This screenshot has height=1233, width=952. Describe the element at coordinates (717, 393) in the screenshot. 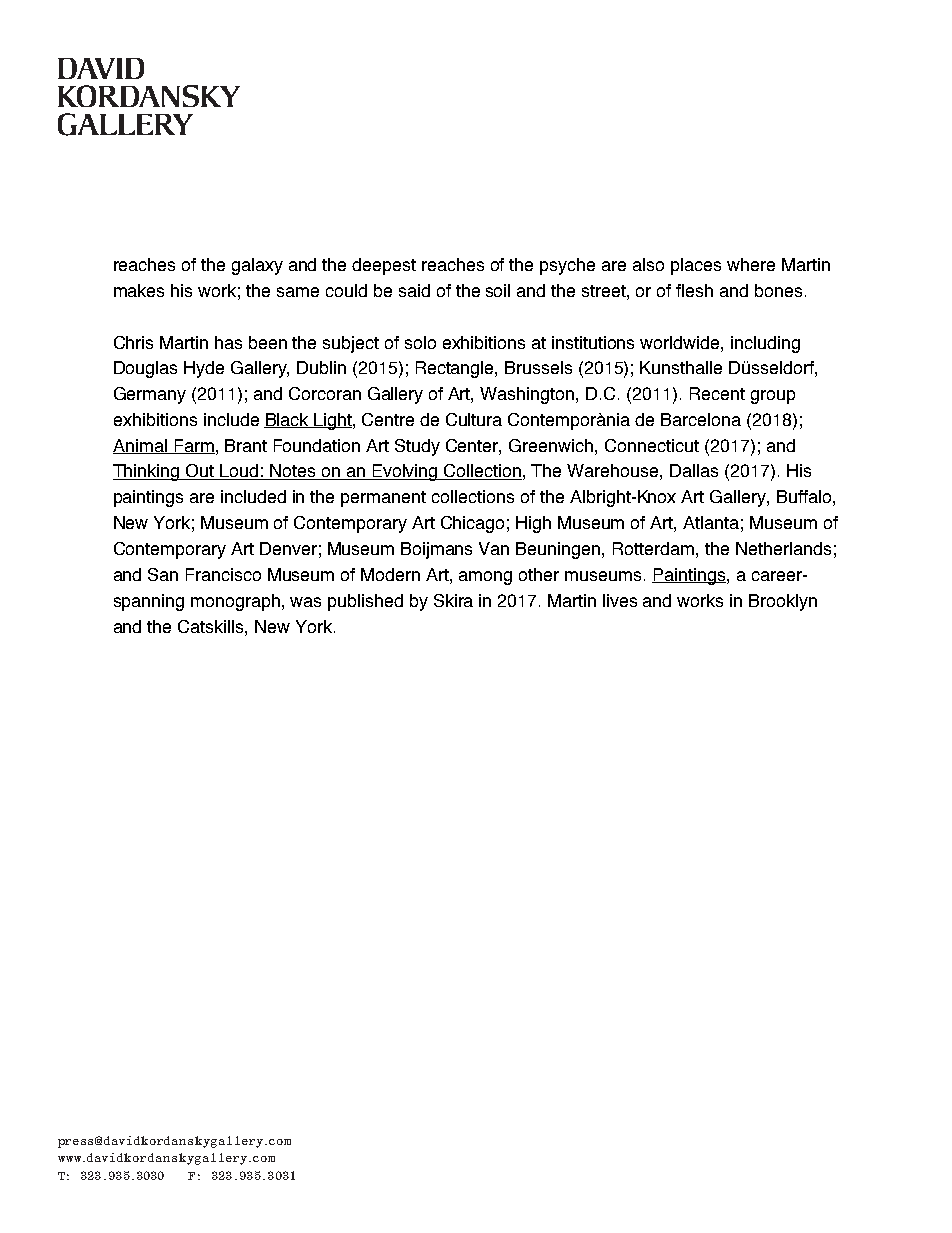

I see `Recent` at that location.
